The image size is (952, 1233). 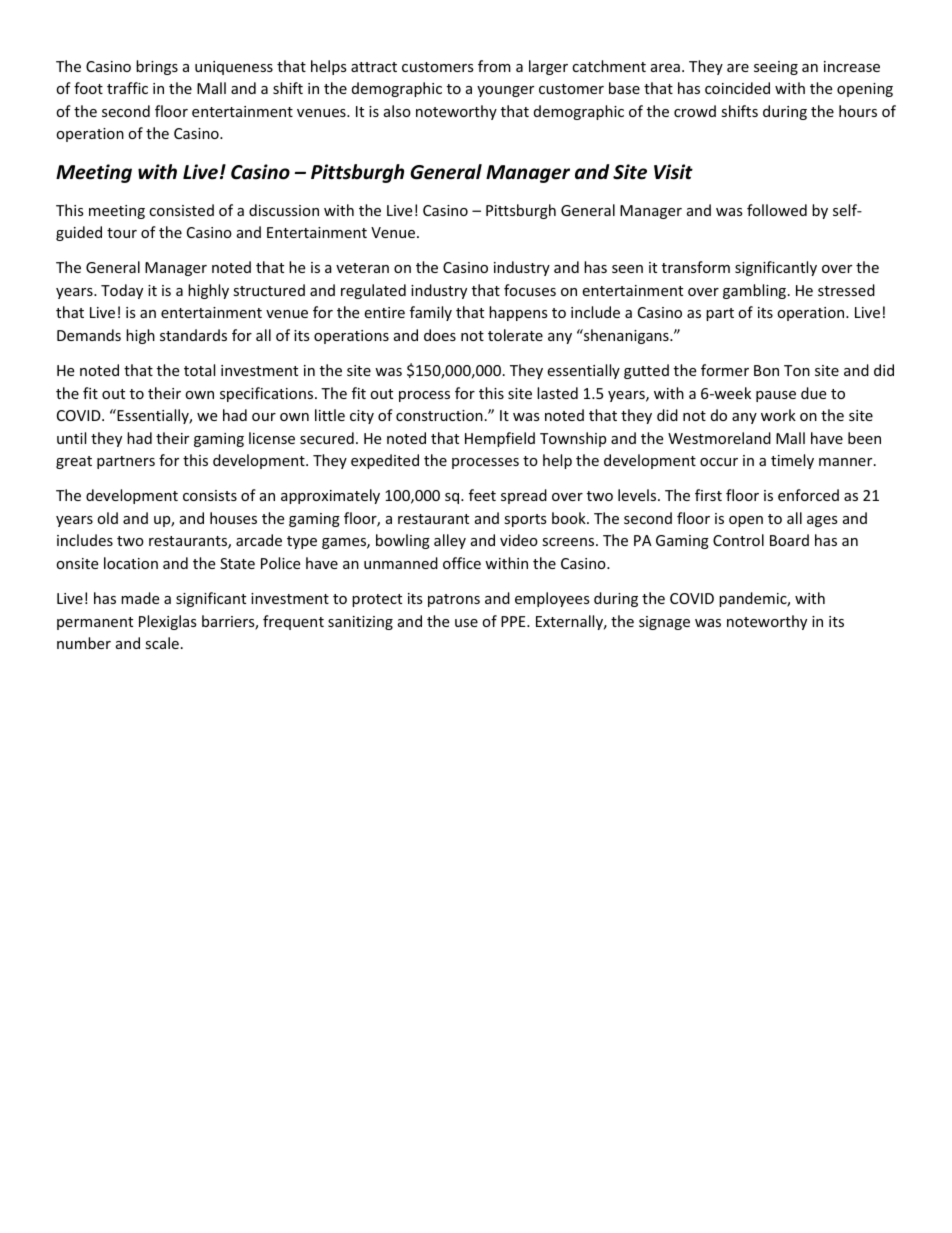 What do you see at coordinates (127, 88) in the screenshot?
I see `traffic` at bounding box center [127, 88].
